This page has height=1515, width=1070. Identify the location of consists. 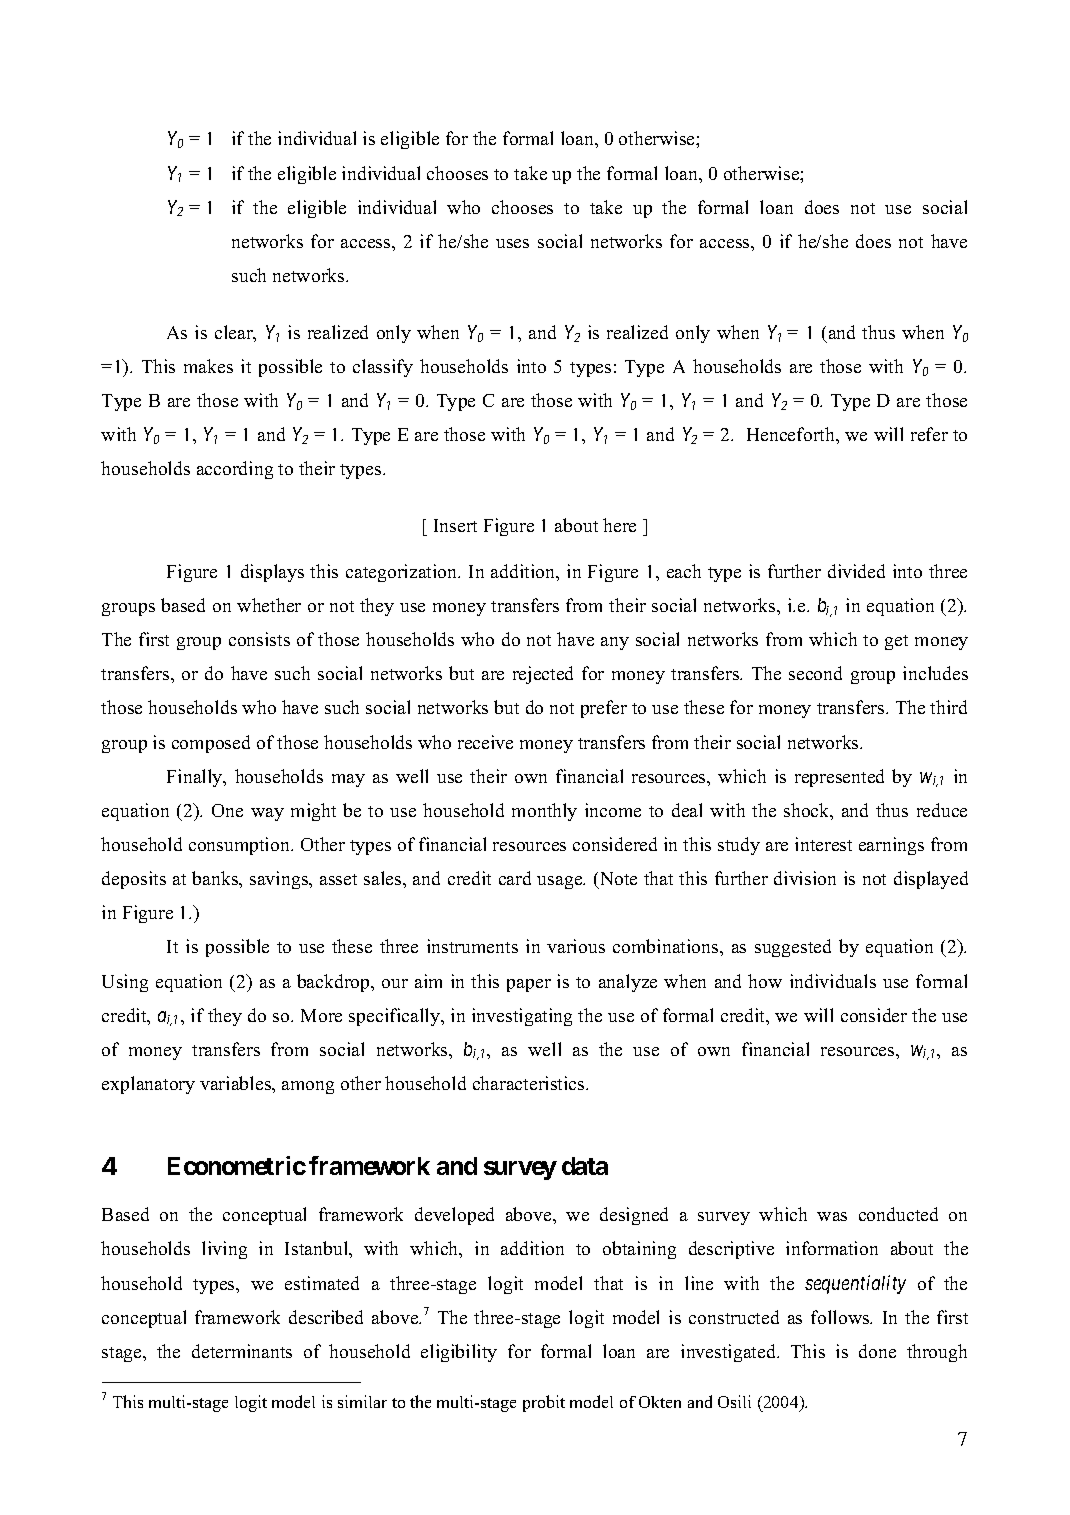
(259, 639).
